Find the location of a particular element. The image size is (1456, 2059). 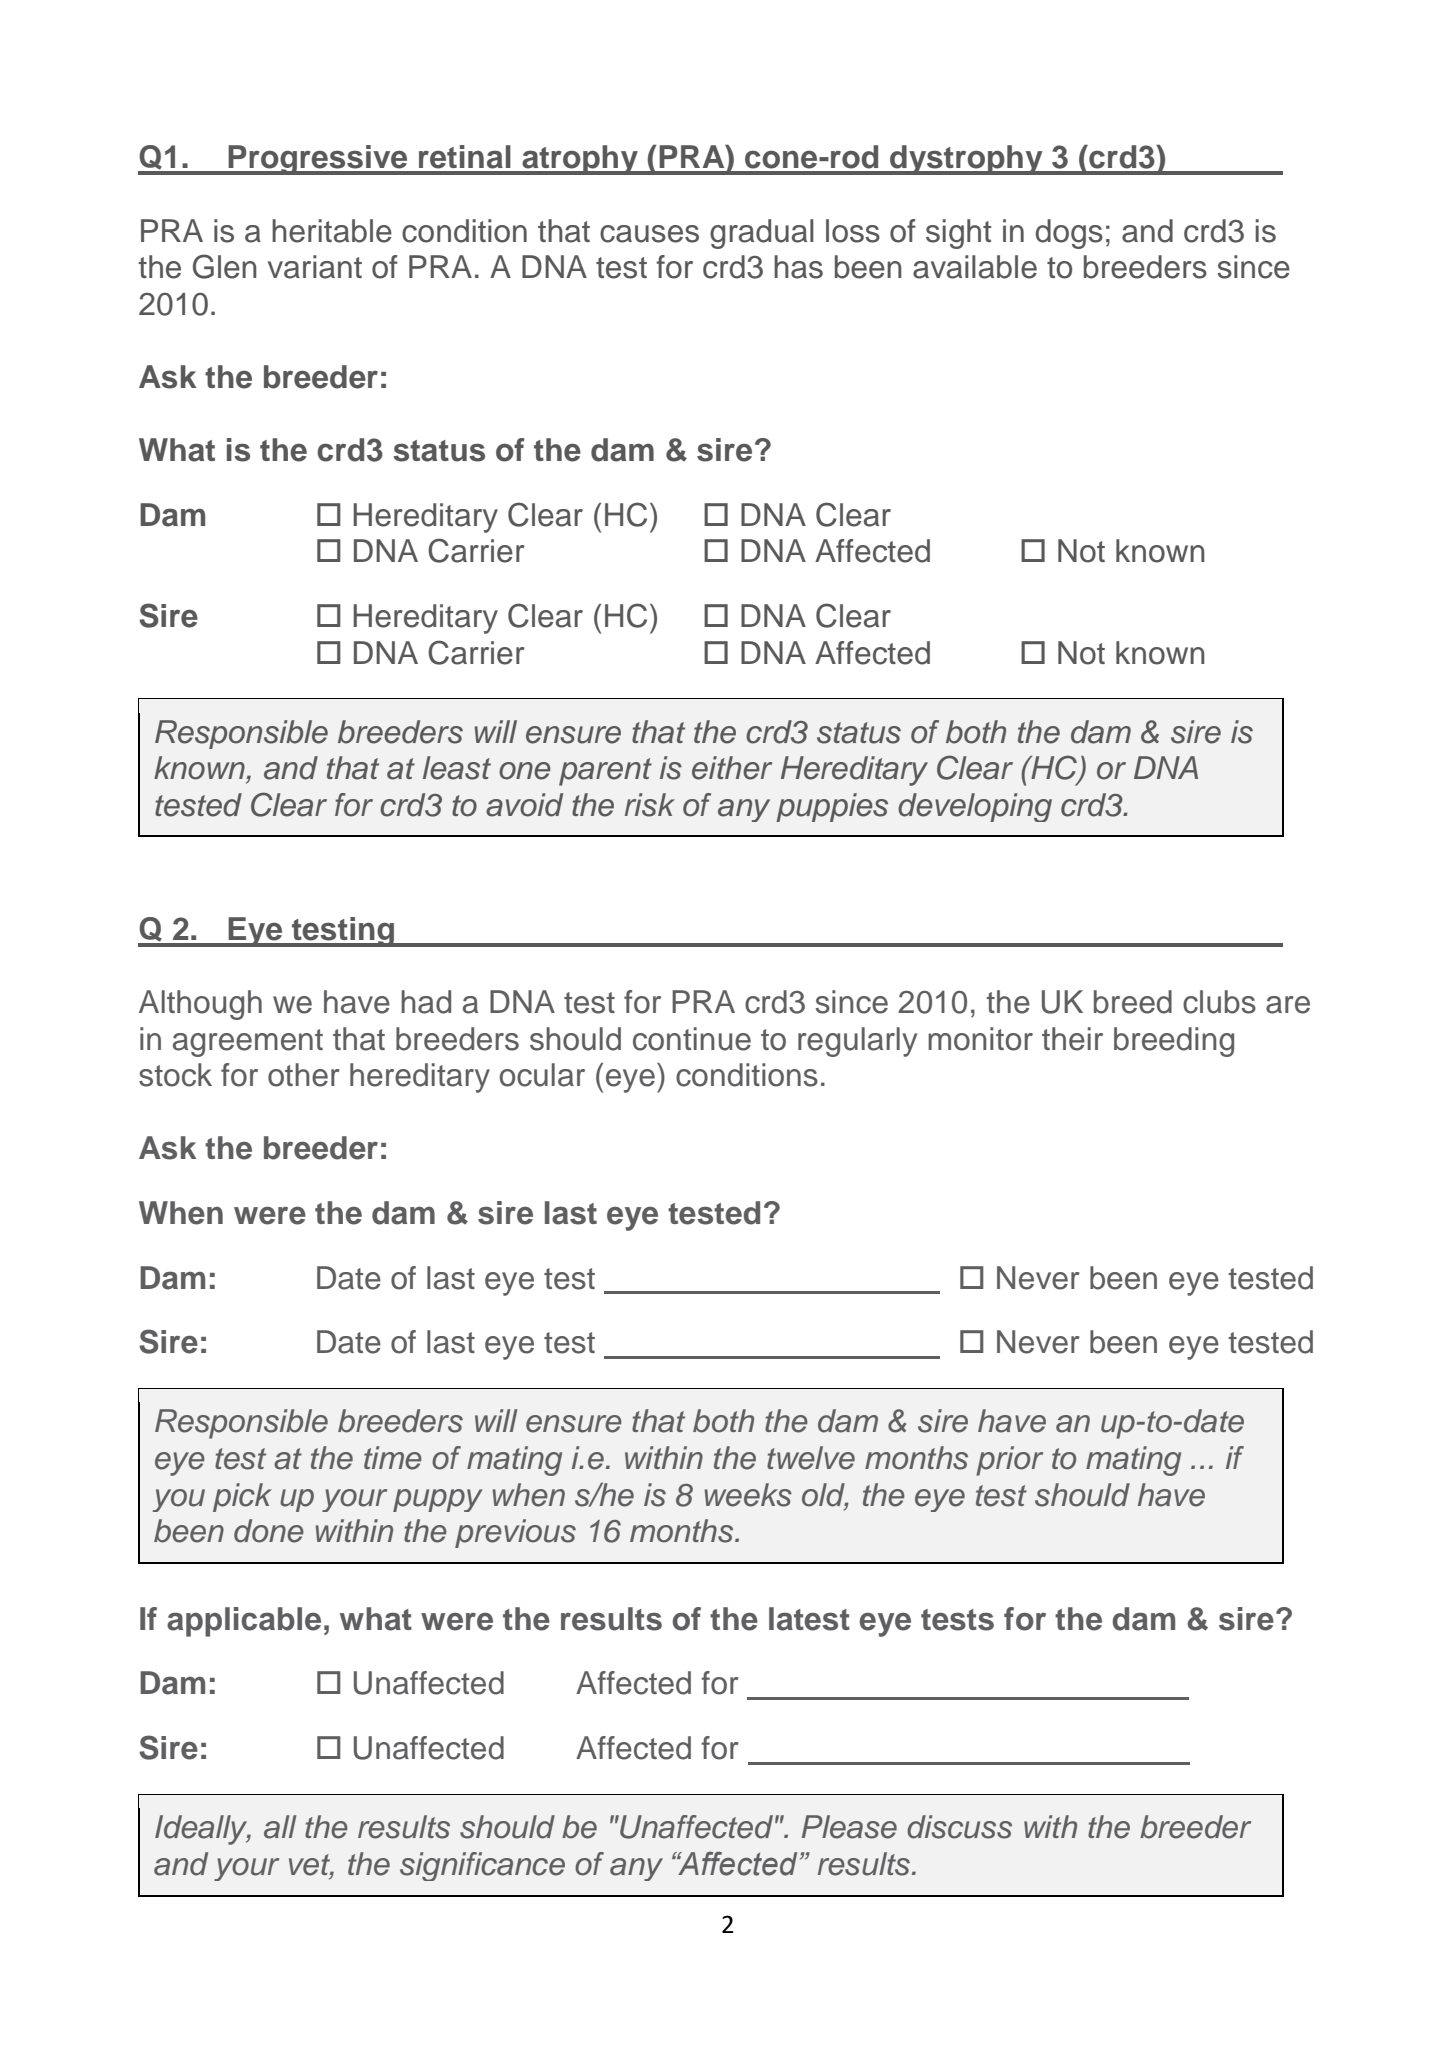

causes is located at coordinates (649, 234).
